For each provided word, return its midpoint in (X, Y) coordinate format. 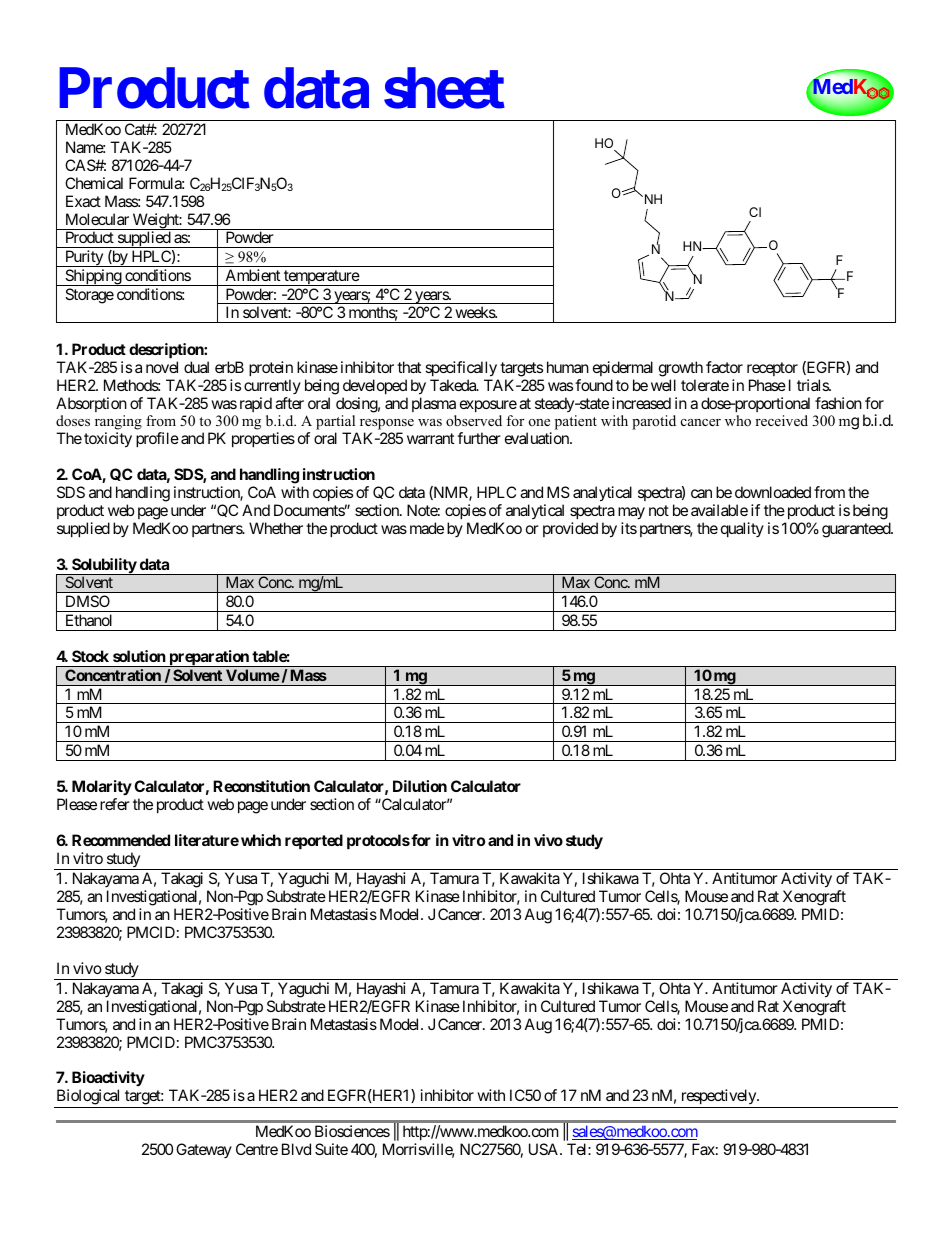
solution (139, 656)
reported (314, 841)
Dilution (420, 786)
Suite (331, 1149)
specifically (461, 369)
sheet (444, 88)
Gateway (204, 1150)
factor (724, 367)
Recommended (121, 840)
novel (162, 367)
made (427, 528)
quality (742, 529)
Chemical (94, 183)
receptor (772, 369)
